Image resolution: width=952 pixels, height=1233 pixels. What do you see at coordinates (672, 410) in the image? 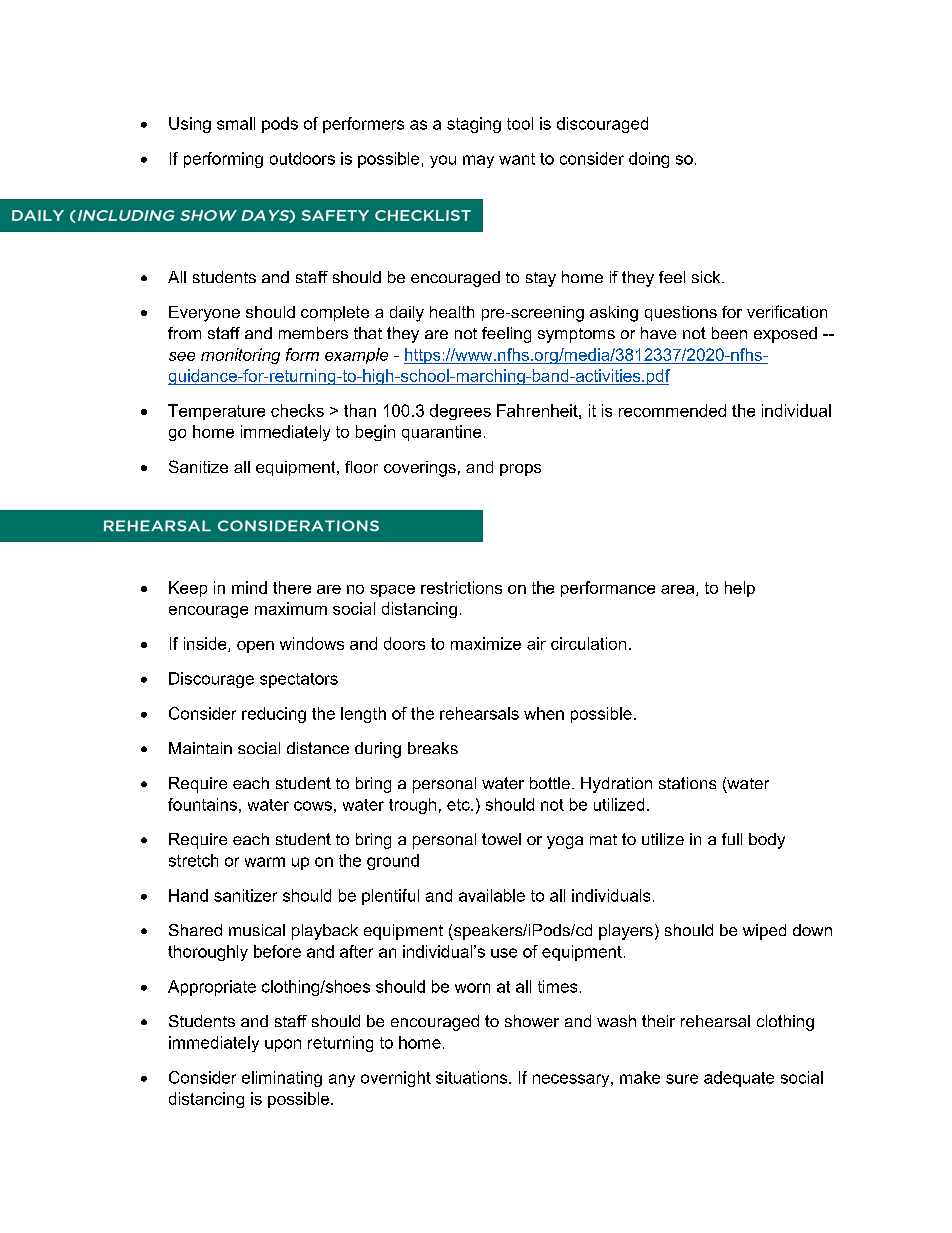
I see `recommended` at bounding box center [672, 410].
